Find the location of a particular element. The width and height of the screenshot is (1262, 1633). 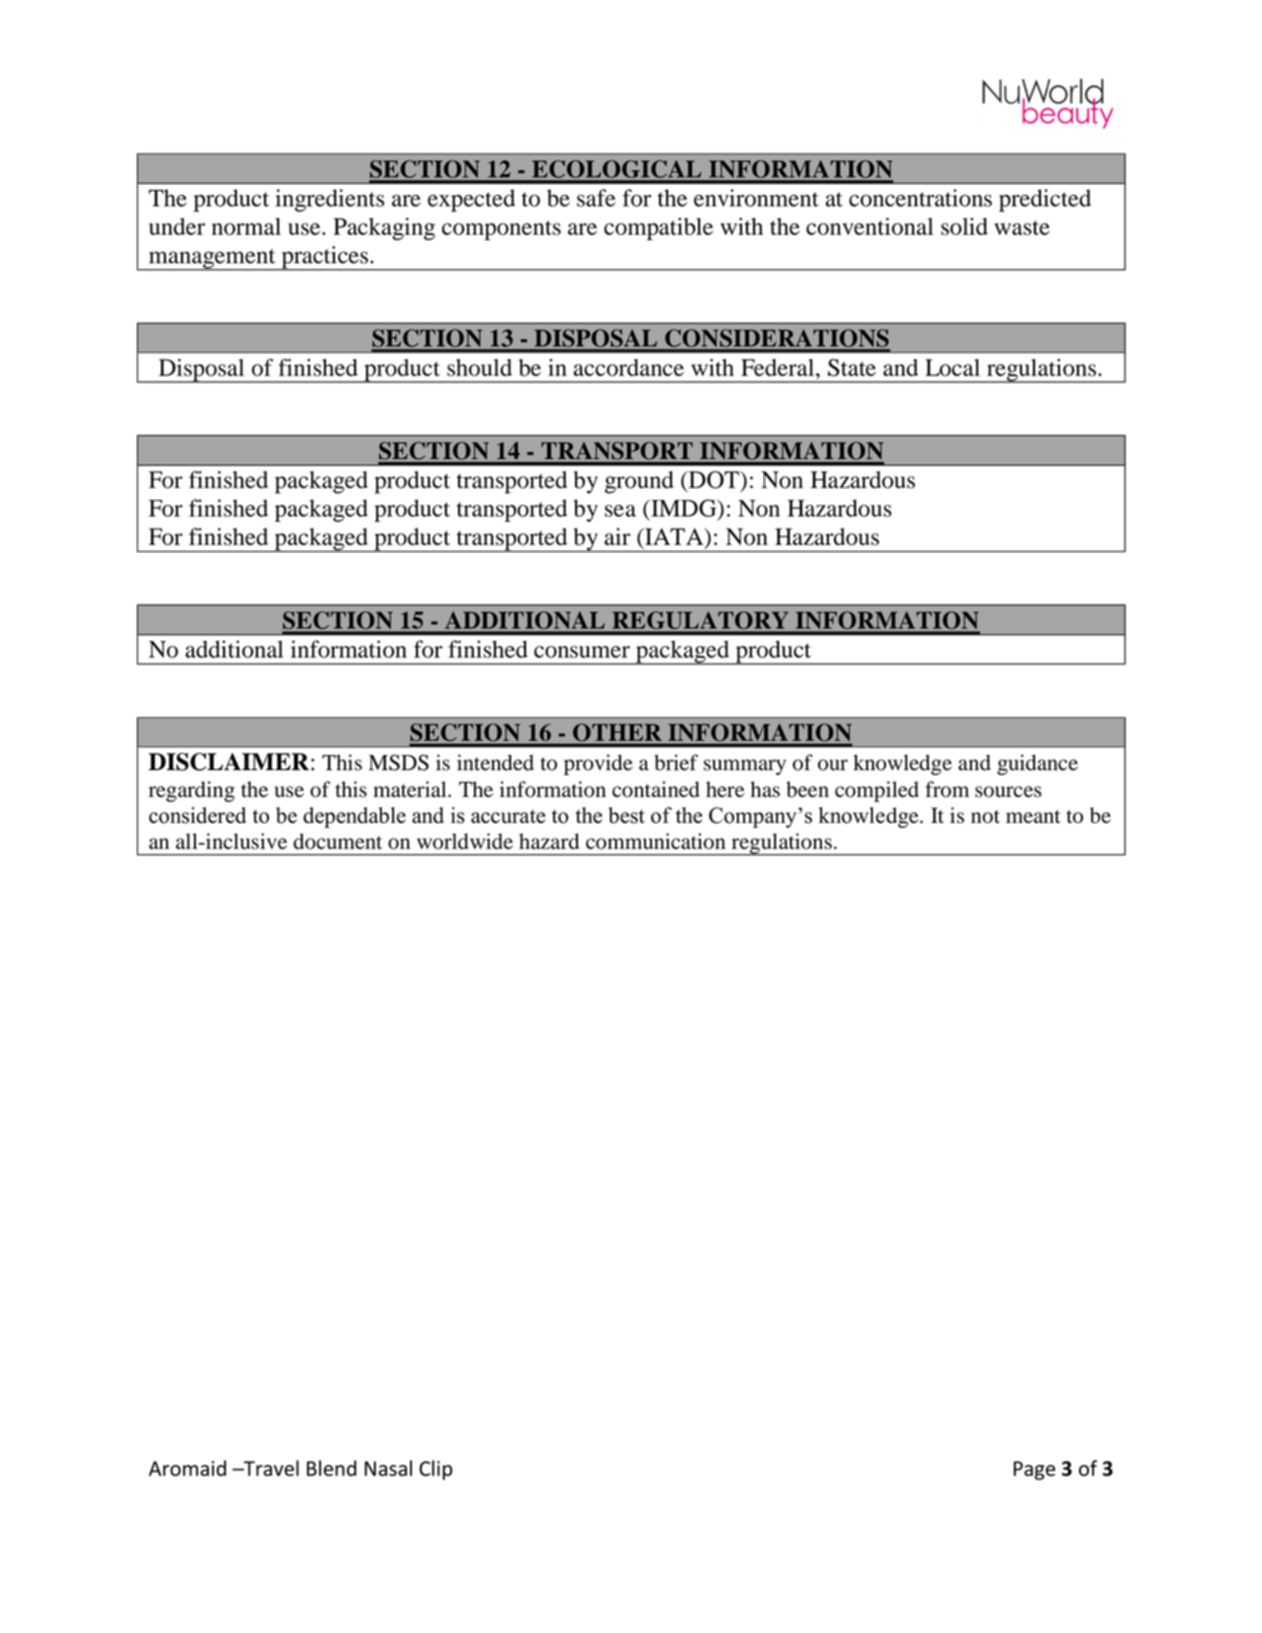

air is located at coordinates (617, 536).
